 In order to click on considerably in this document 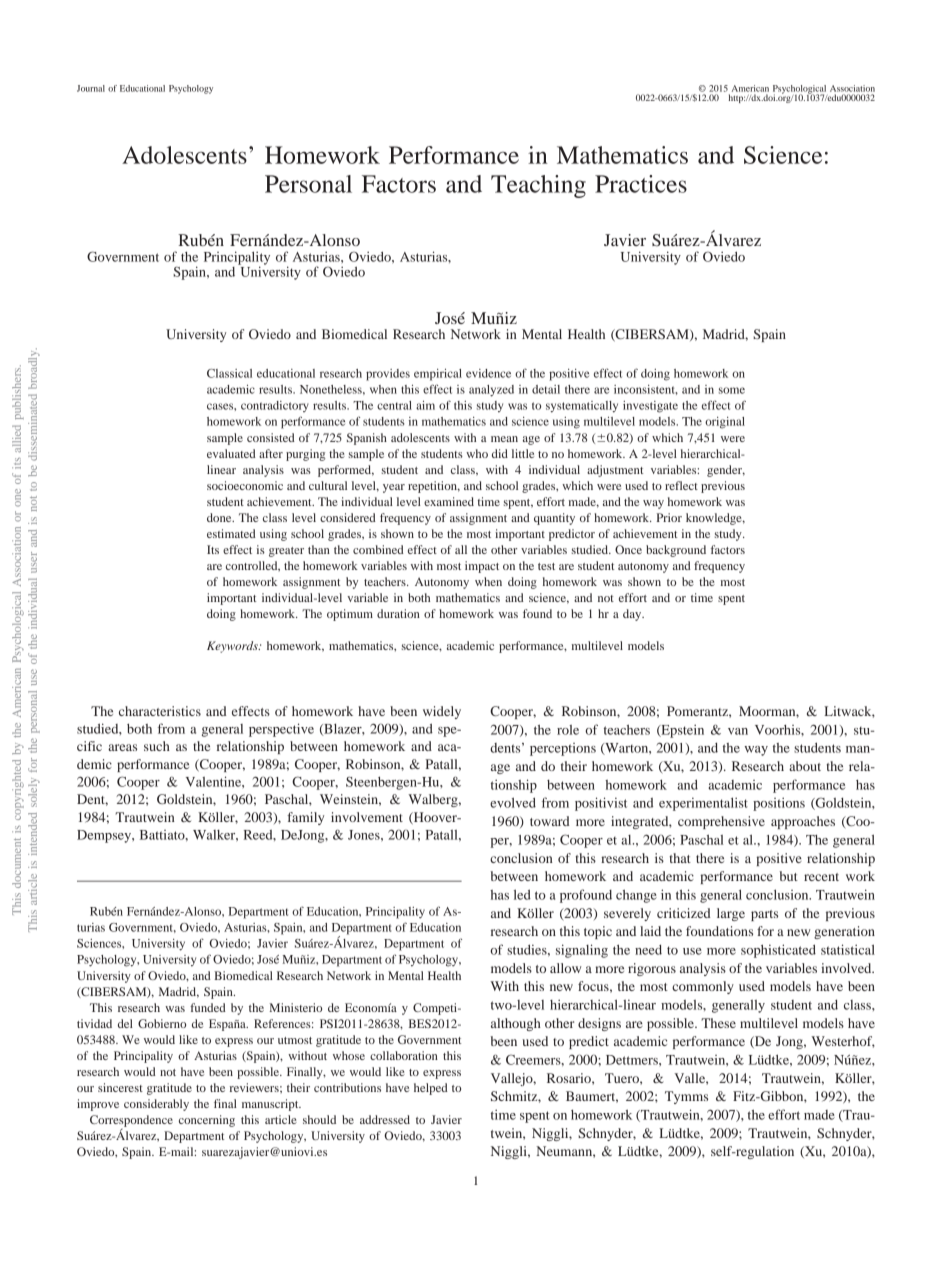, I will do `click(156, 1105)`.
